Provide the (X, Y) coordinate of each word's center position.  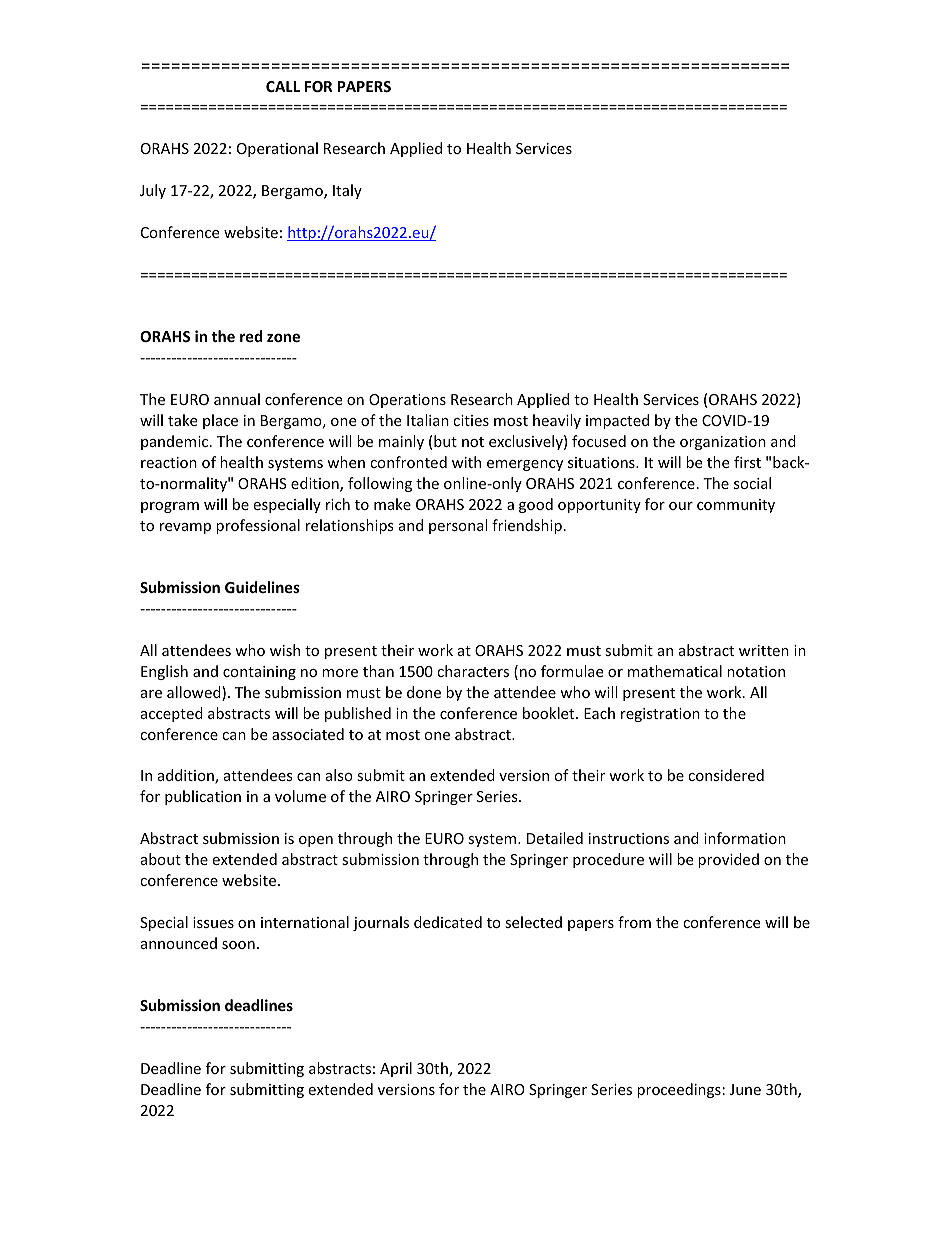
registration (660, 715)
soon (238, 945)
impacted (617, 421)
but (445, 441)
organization (723, 443)
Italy (347, 191)
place (220, 421)
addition (187, 776)
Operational (277, 149)
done (424, 692)
